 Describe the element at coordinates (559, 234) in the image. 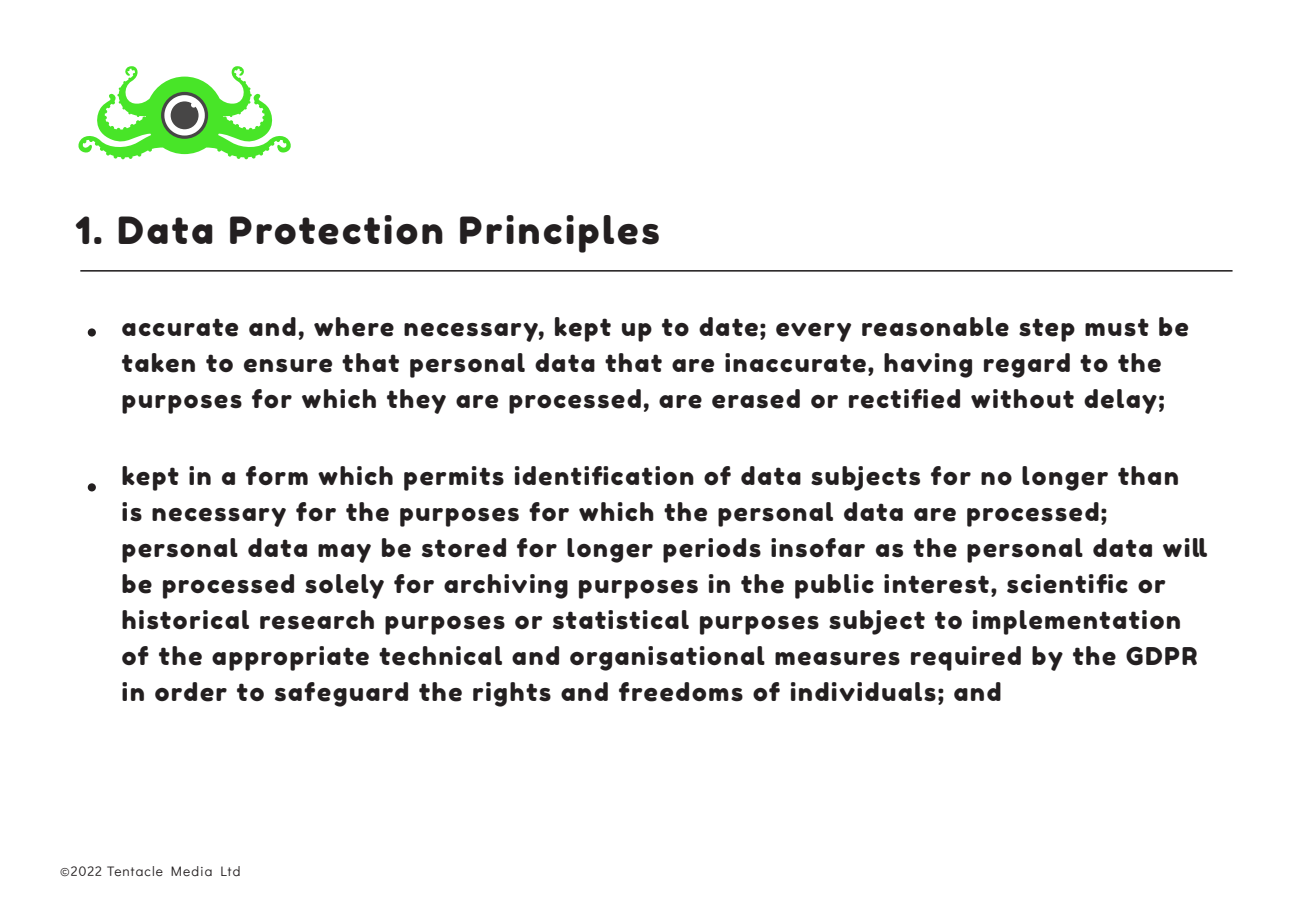

I see `Principles` at that location.
